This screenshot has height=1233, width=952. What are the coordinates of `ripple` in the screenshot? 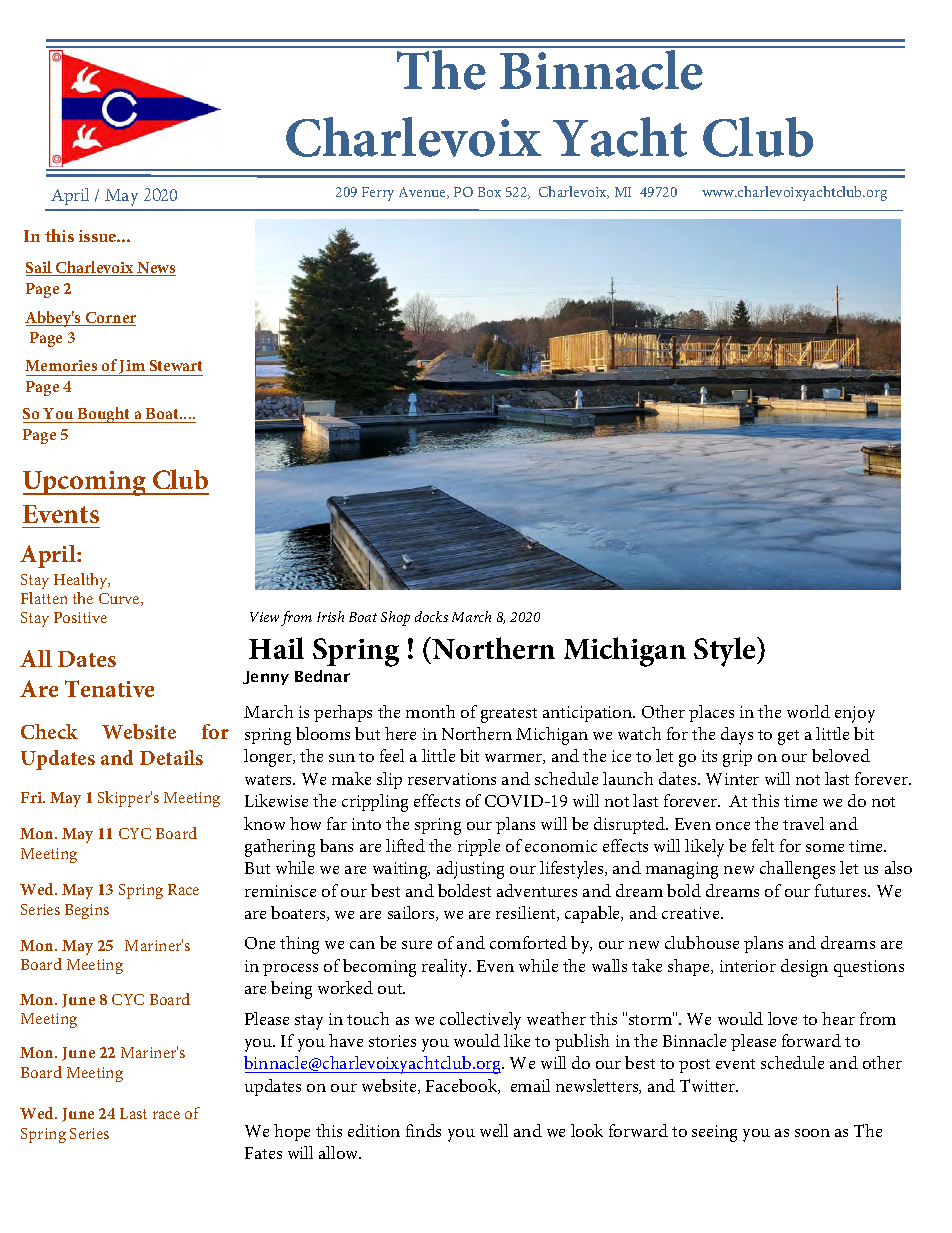 It's located at (479, 847).
